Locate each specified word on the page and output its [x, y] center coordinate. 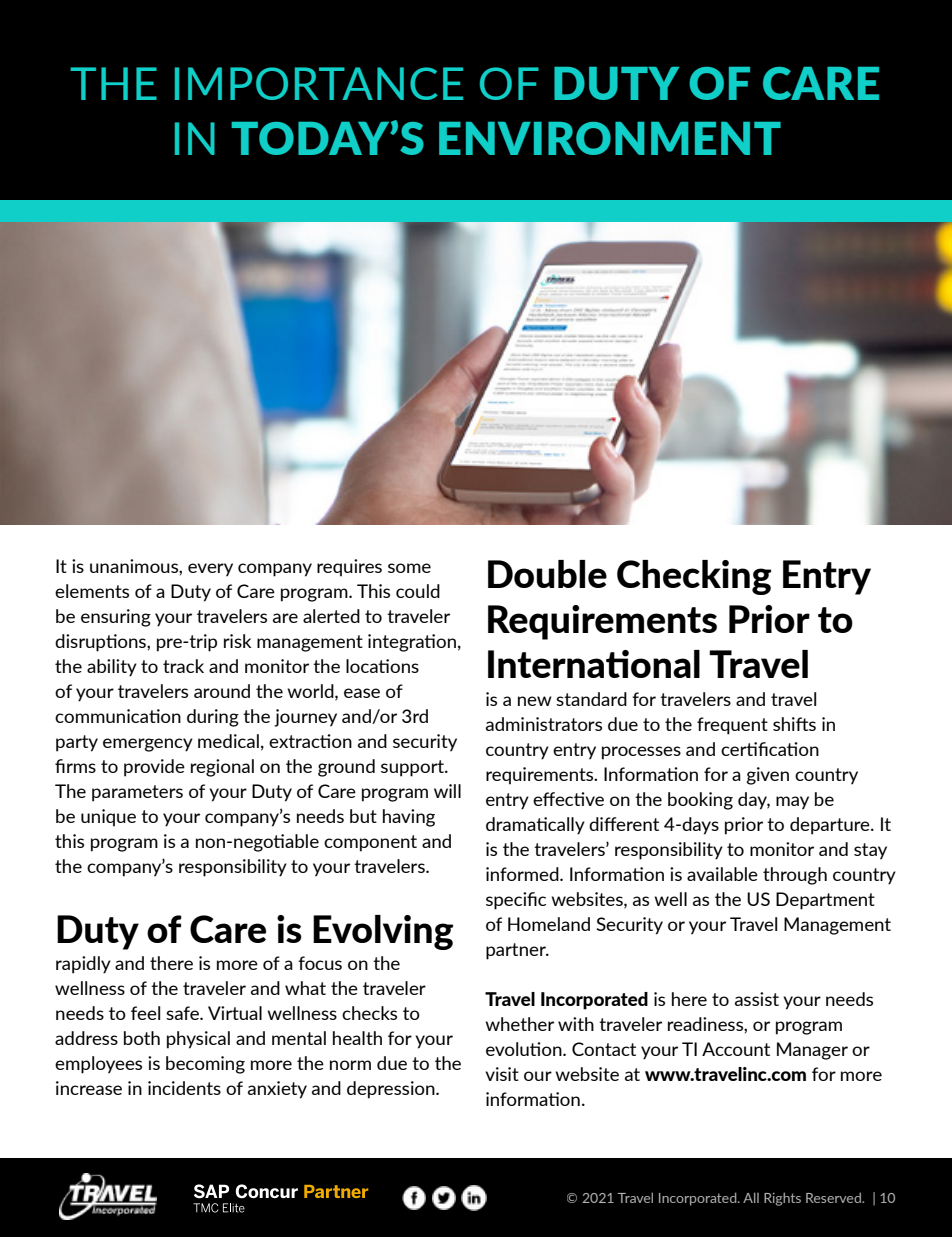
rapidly [83, 965]
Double [547, 574]
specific [516, 901]
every [210, 570]
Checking [694, 577]
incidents [184, 1088]
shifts [794, 724]
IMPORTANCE [319, 83]
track [183, 666]
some [409, 568]
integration [412, 643]
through [795, 876]
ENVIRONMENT [610, 138]
